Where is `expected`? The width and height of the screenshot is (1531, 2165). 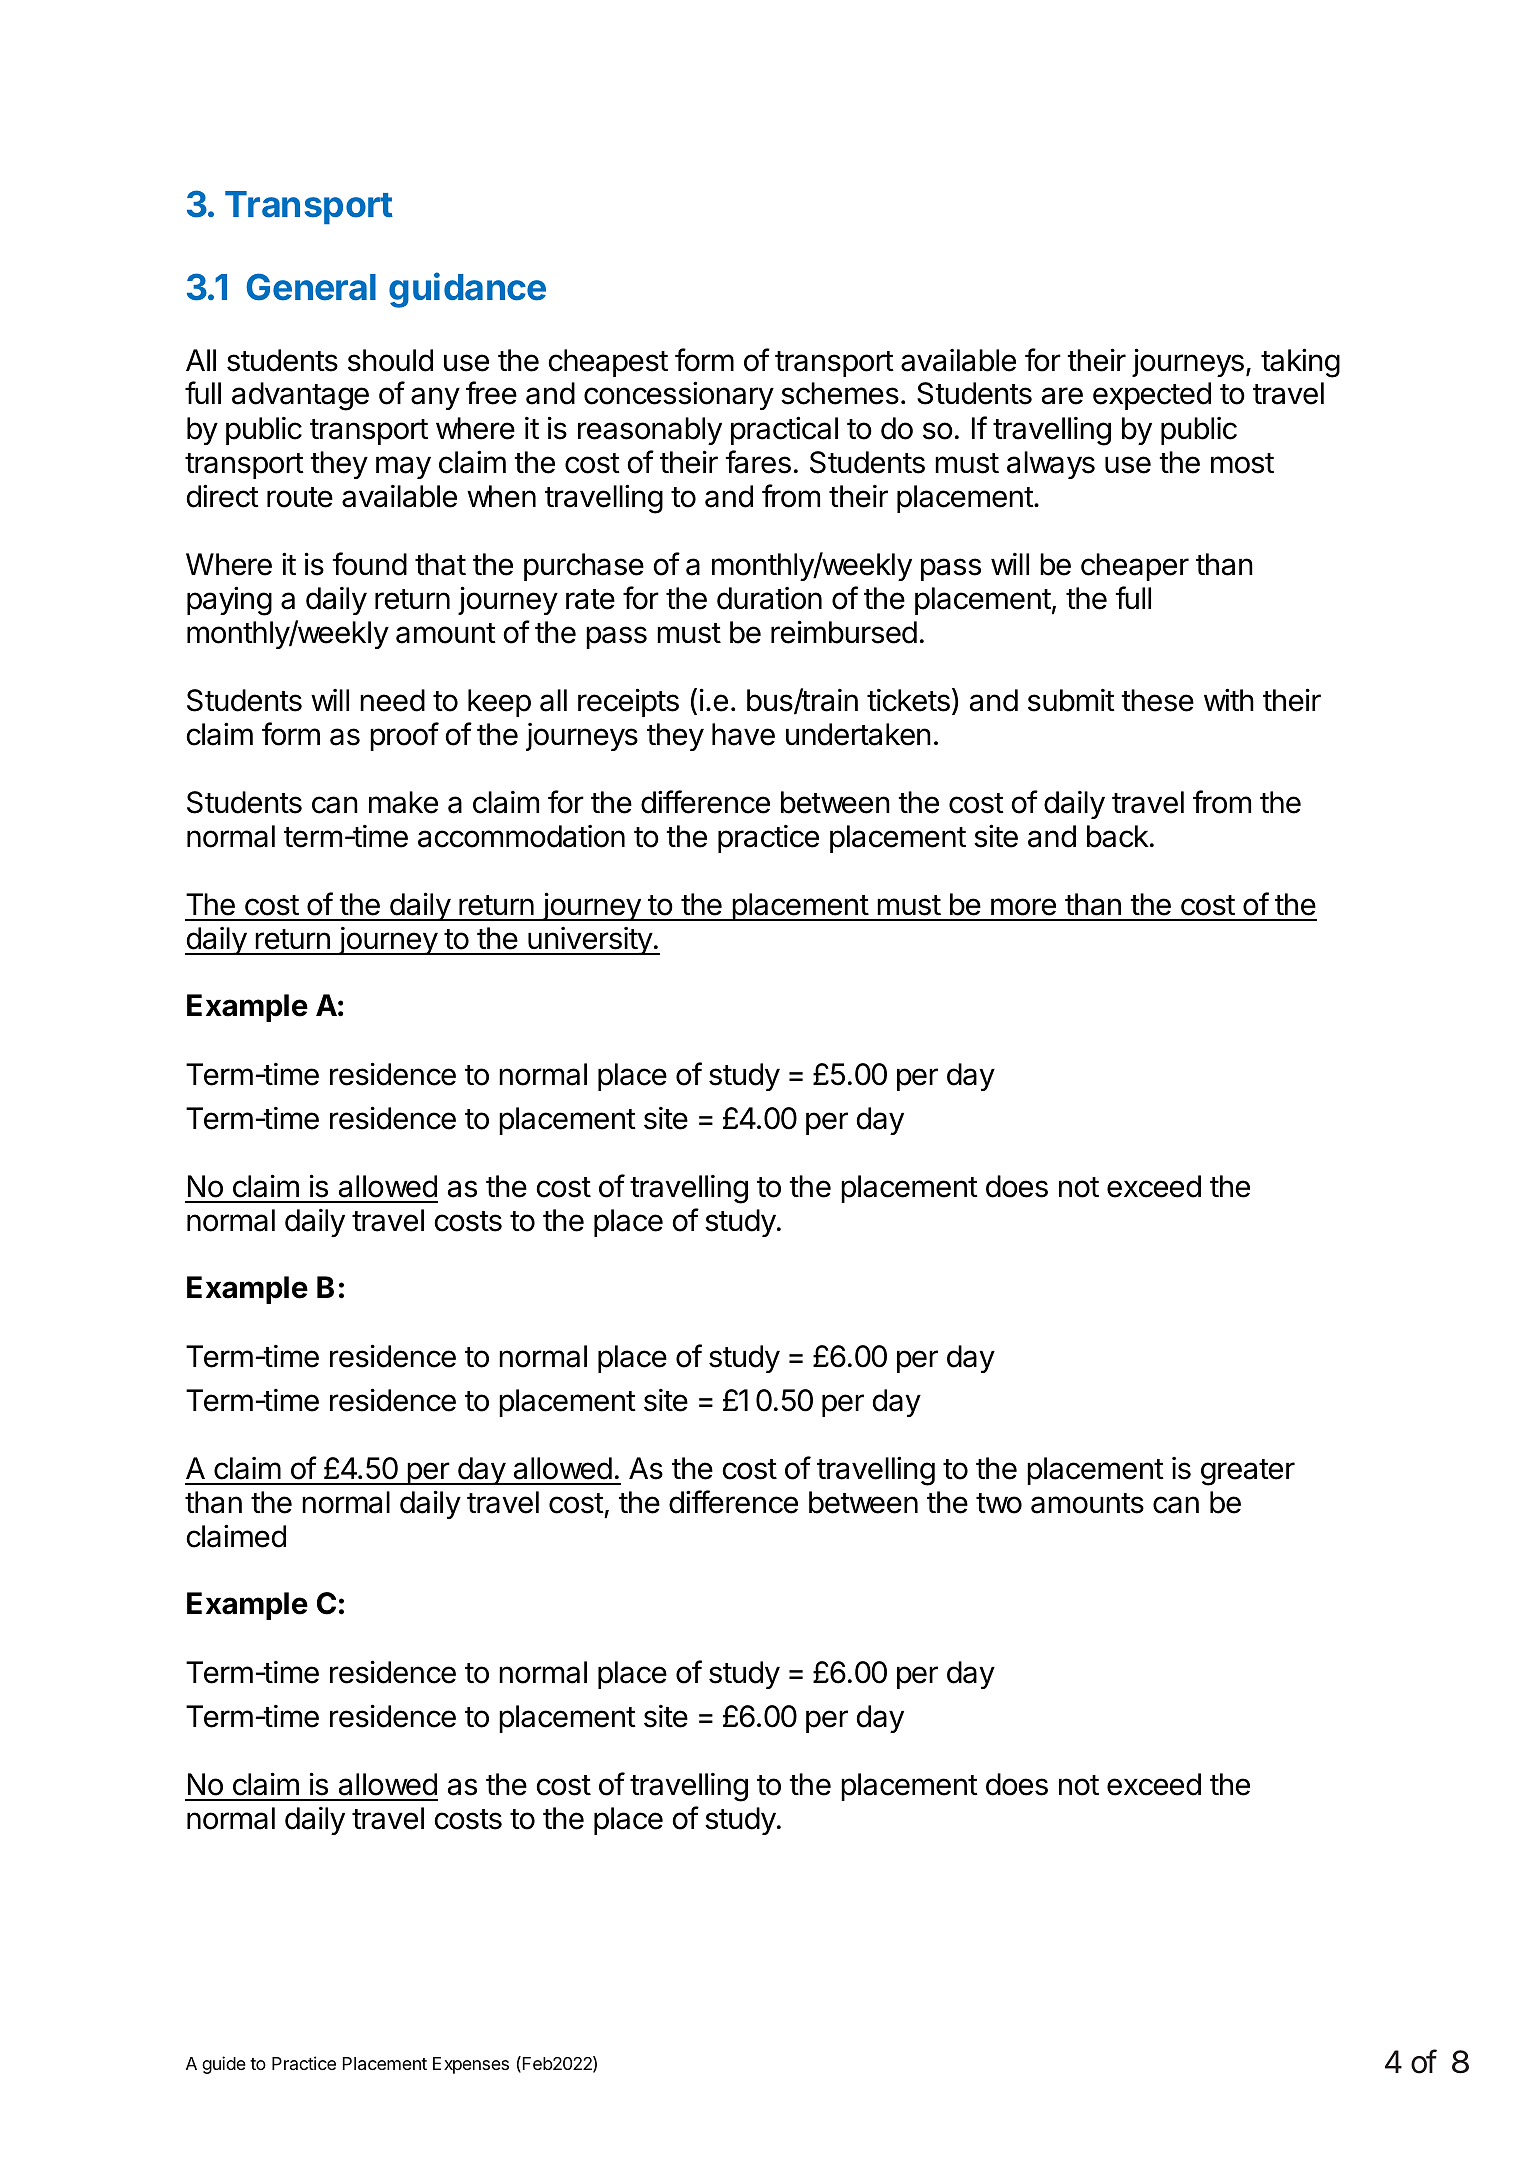
expected is located at coordinates (1152, 396).
